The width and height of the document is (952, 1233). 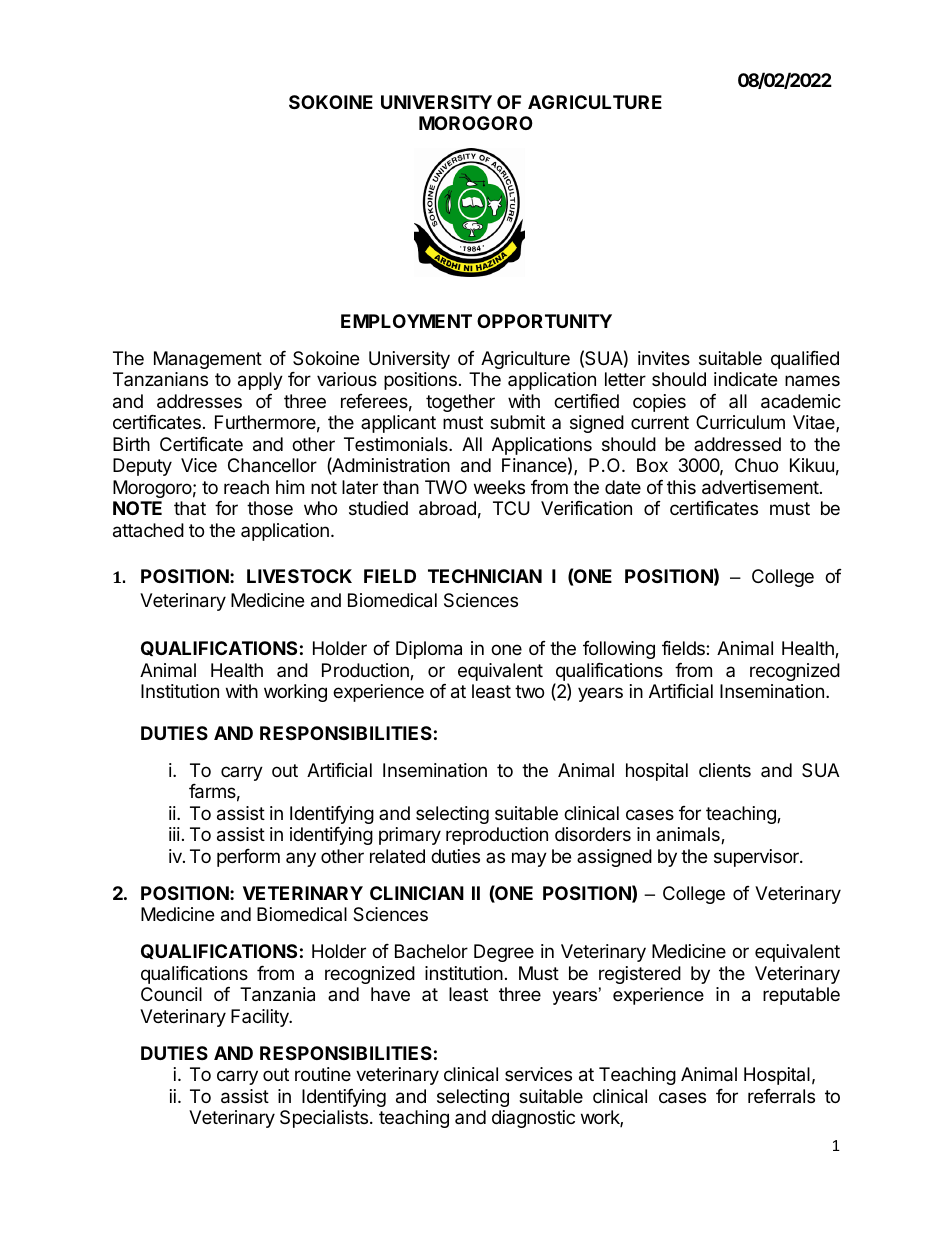 I want to click on advertisement, so click(x=760, y=487).
